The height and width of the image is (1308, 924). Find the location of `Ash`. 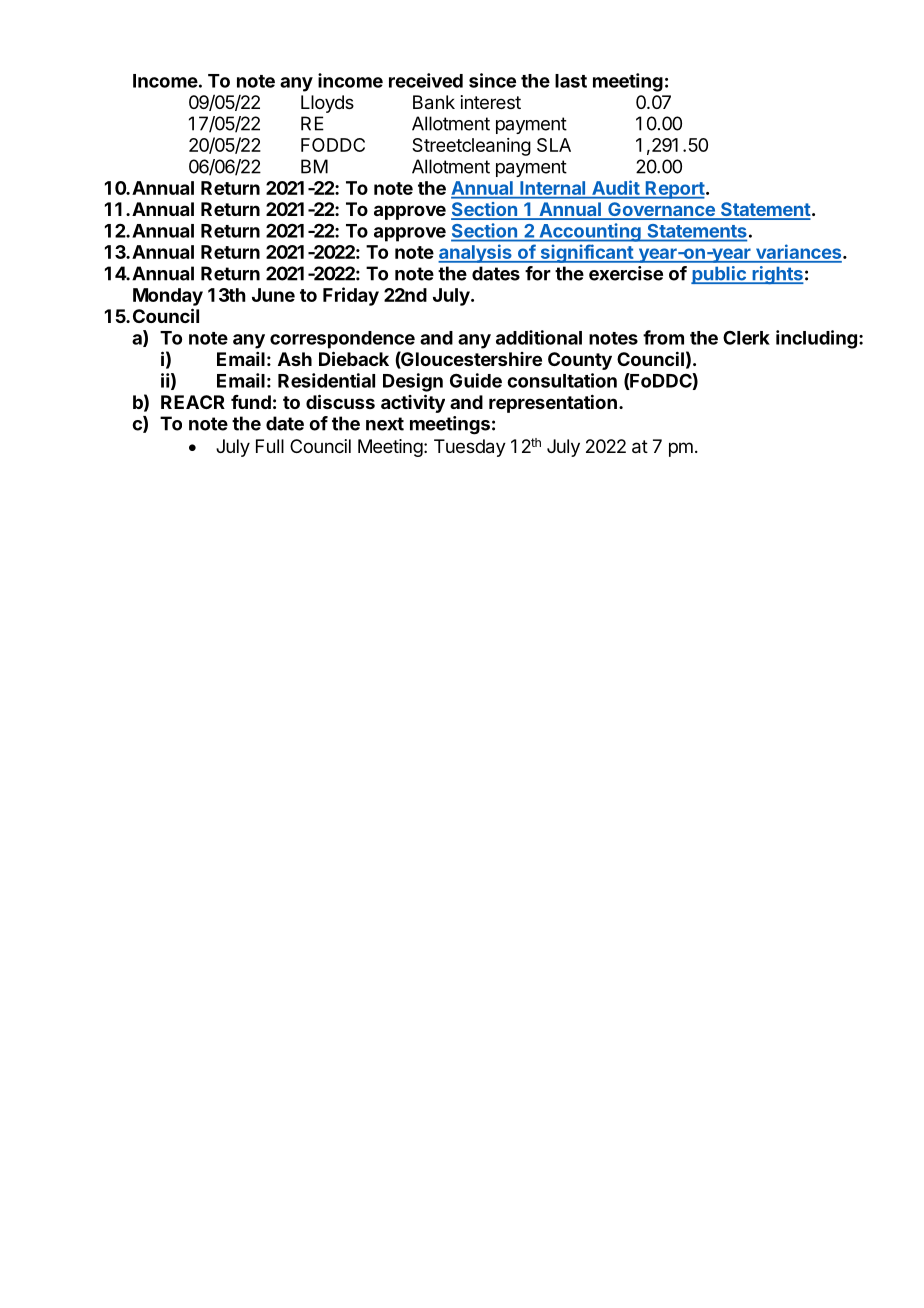

Ash is located at coordinates (295, 359).
